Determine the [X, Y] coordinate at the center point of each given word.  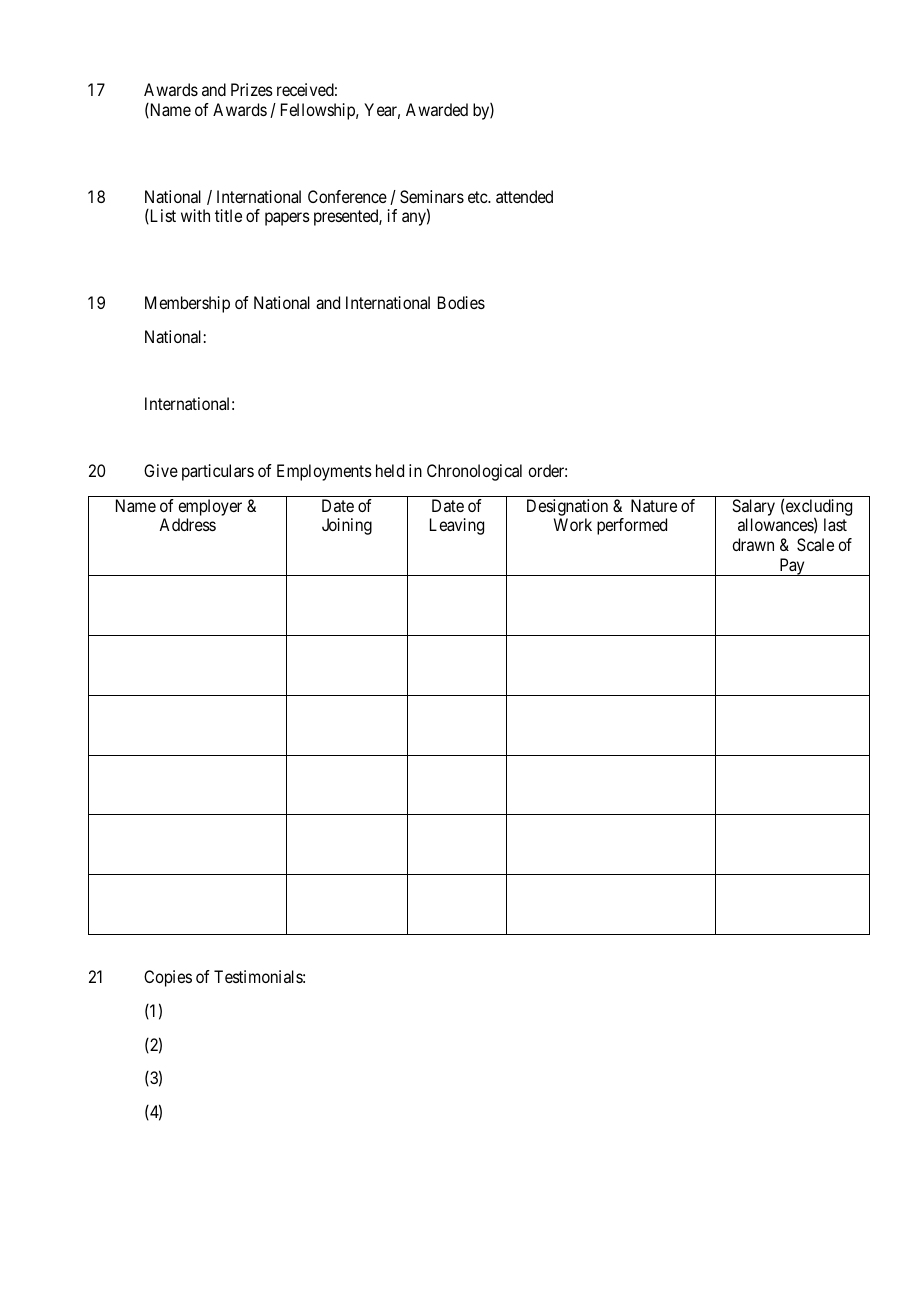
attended [524, 196]
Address [187, 524]
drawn [753, 544]
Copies [168, 978]
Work [573, 524]
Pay [792, 567]
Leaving [457, 526]
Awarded [437, 109]
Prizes [252, 89]
